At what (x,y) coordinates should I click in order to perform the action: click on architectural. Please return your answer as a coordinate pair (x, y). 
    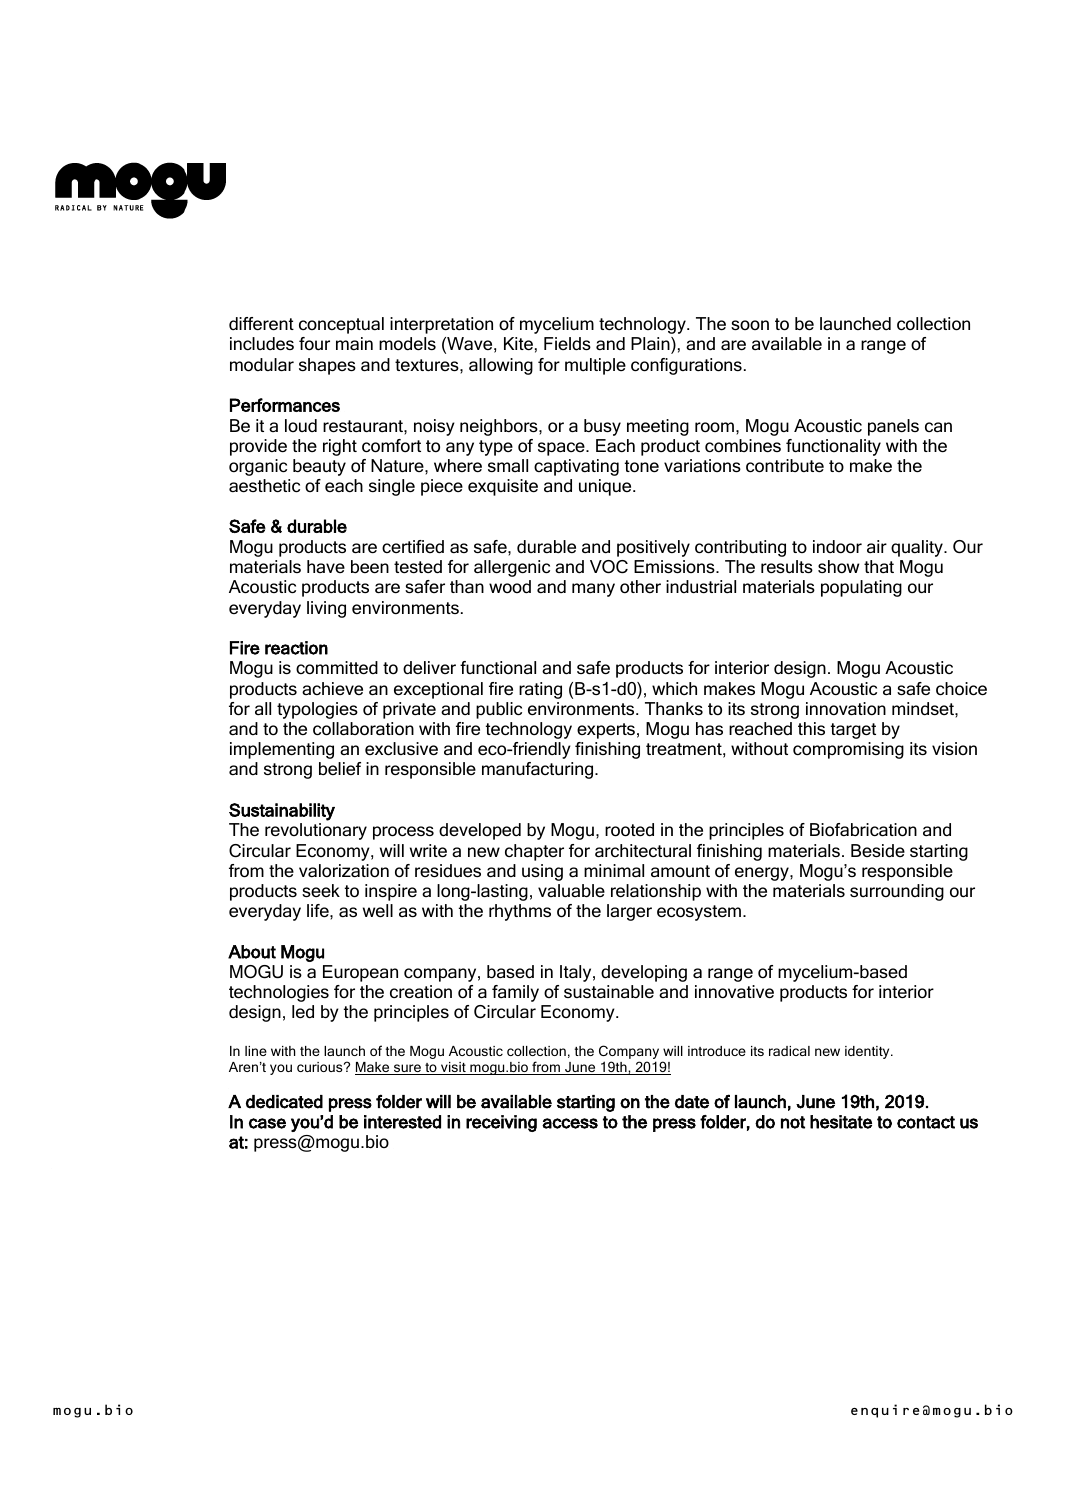
    Looking at the image, I should click on (643, 851).
